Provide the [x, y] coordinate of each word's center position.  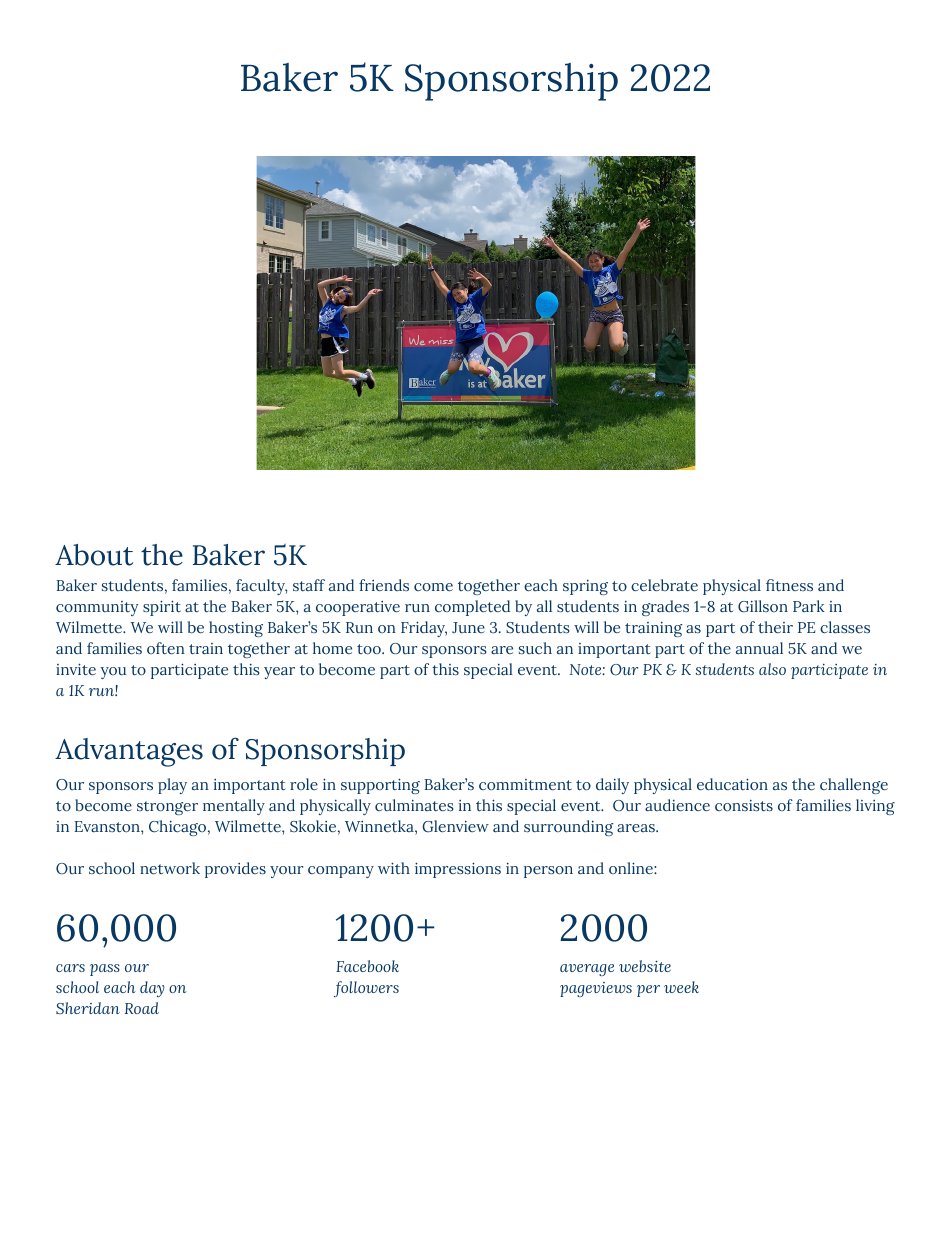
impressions [458, 870]
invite [76, 669]
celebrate [664, 585]
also [772, 669]
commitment [525, 784]
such [535, 648]
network [170, 868]
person [548, 872]
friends [384, 585]
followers [366, 989]
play [172, 786]
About [94, 555]
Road [142, 1008]
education [732, 784]
